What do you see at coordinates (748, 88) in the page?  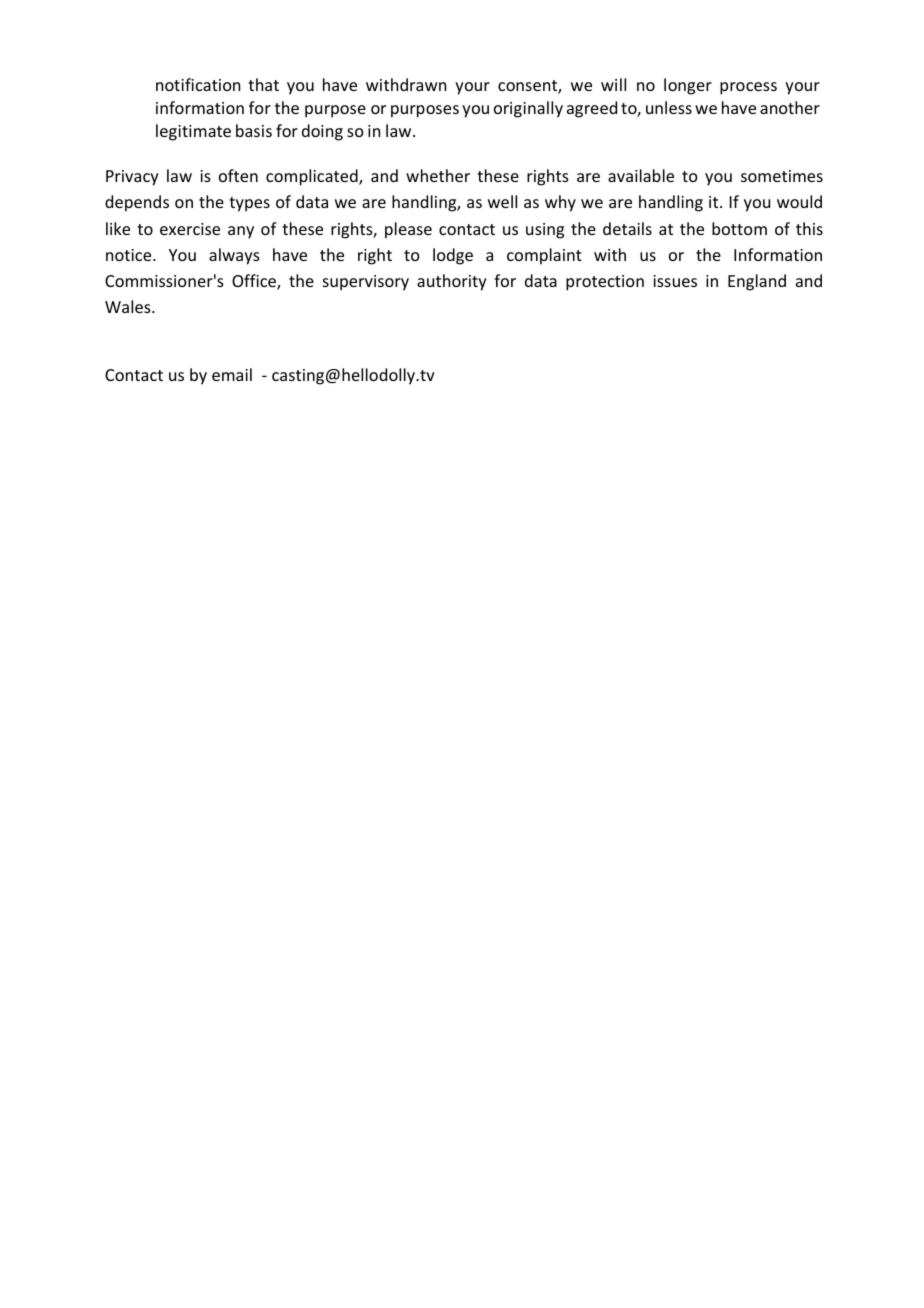 I see `process` at bounding box center [748, 88].
